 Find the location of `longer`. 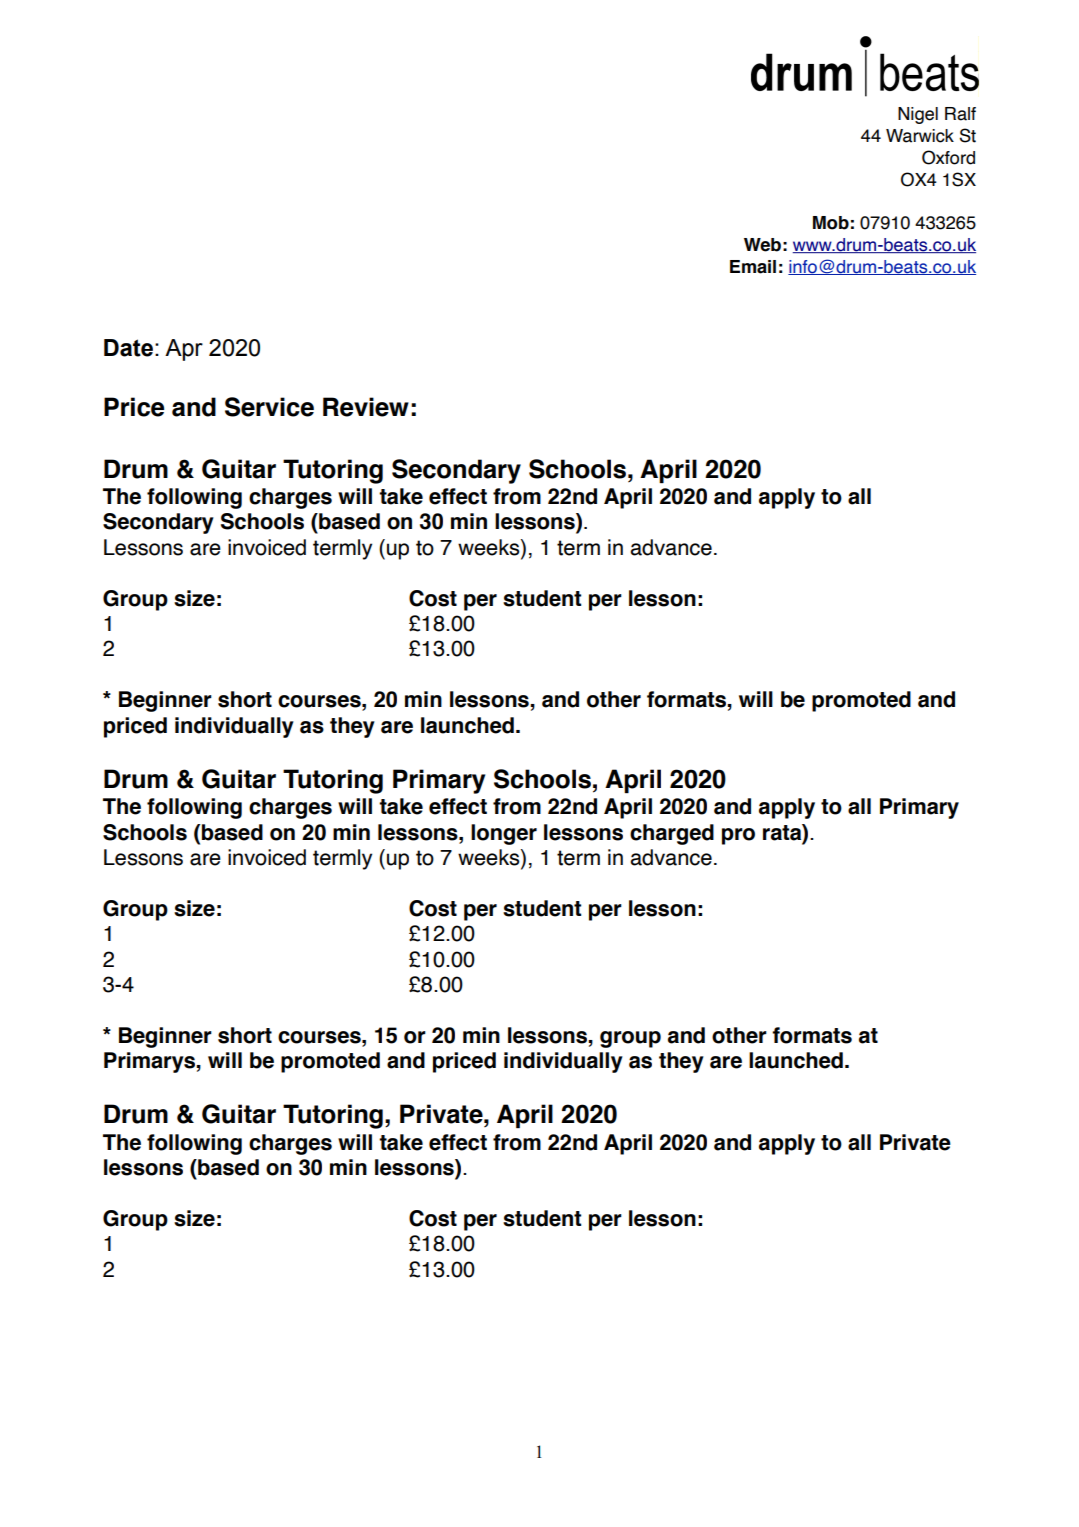

longer is located at coordinates (504, 834).
